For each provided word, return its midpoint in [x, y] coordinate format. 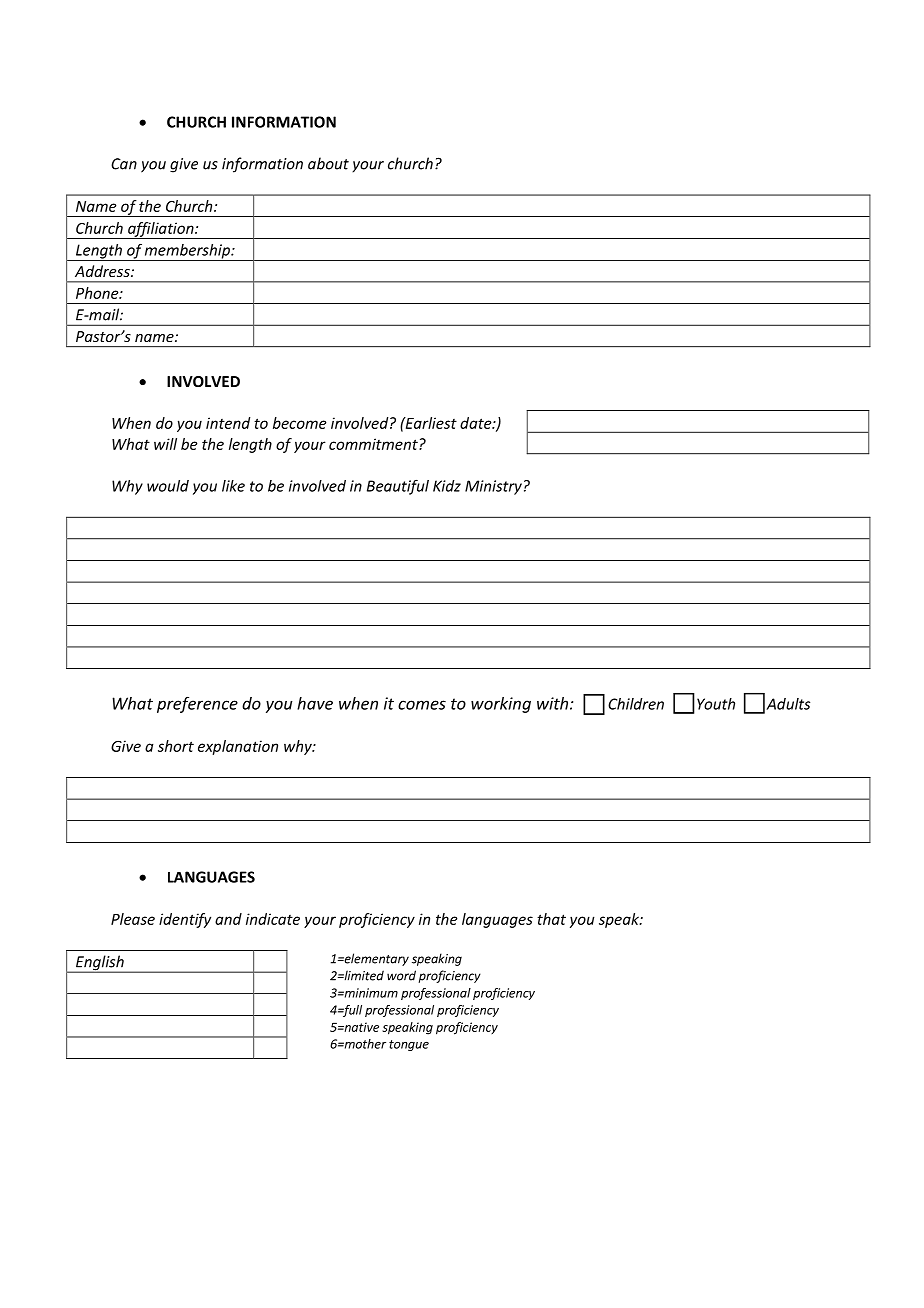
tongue [409, 1045]
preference [197, 704]
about [328, 163]
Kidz [447, 486]
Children [636, 704]
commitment [374, 444]
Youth [716, 704]
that [551, 919]
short [176, 746]
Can [124, 164]
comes [422, 705]
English [100, 964]
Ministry [493, 487]
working [501, 705]
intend [228, 423]
